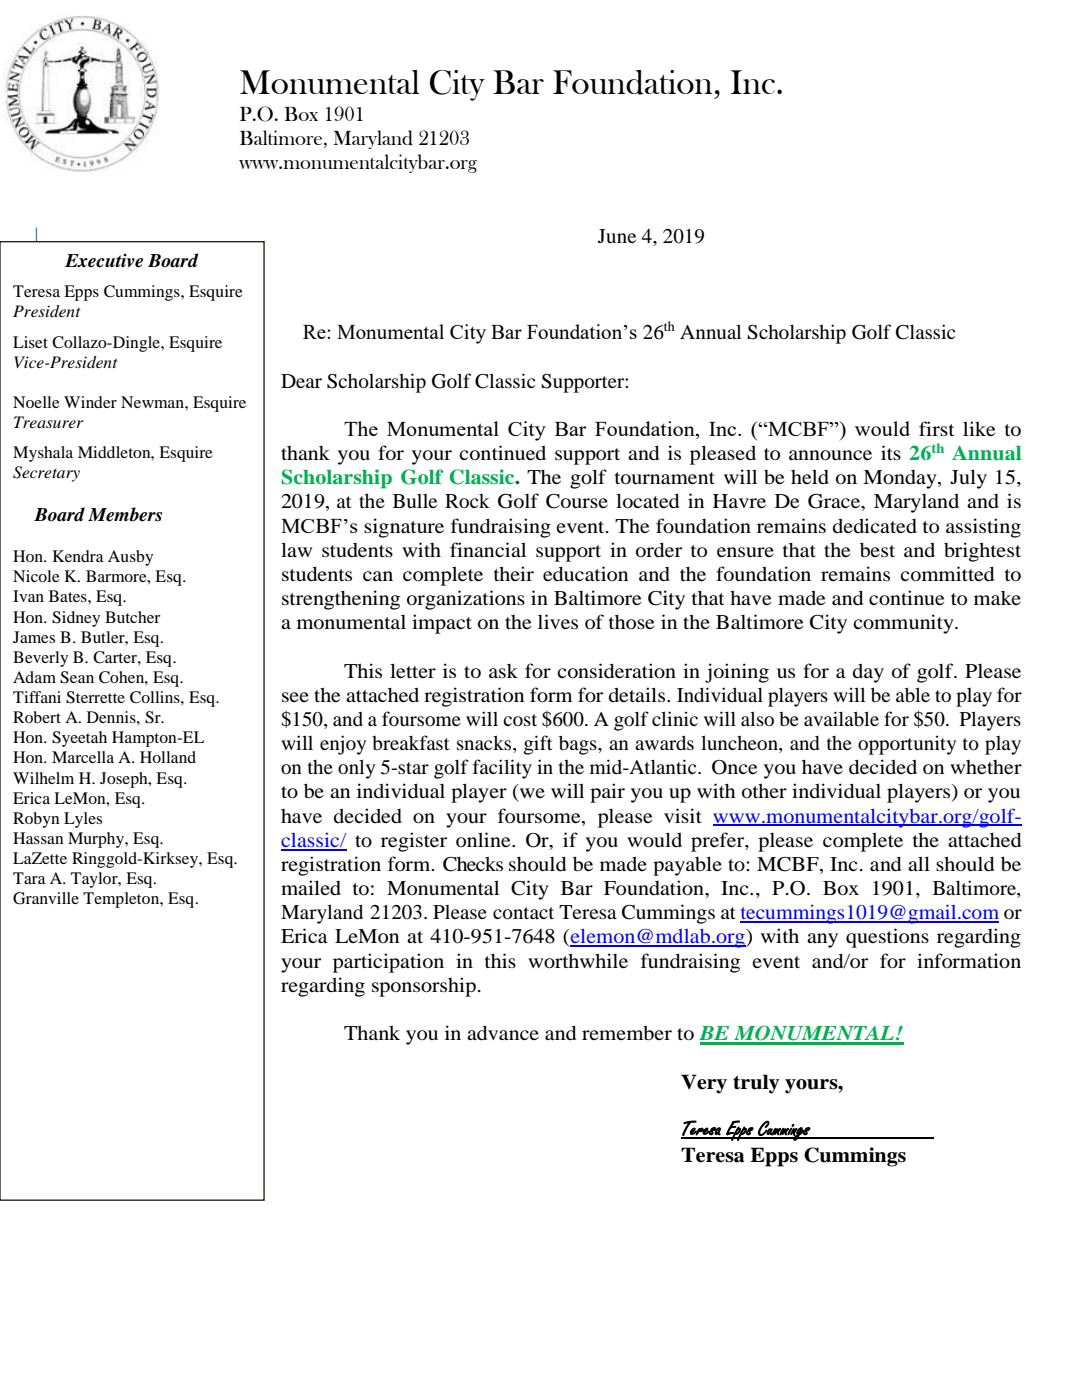 The image size is (1072, 1387). What do you see at coordinates (756, 1084) in the document?
I see `truly` at bounding box center [756, 1084].
